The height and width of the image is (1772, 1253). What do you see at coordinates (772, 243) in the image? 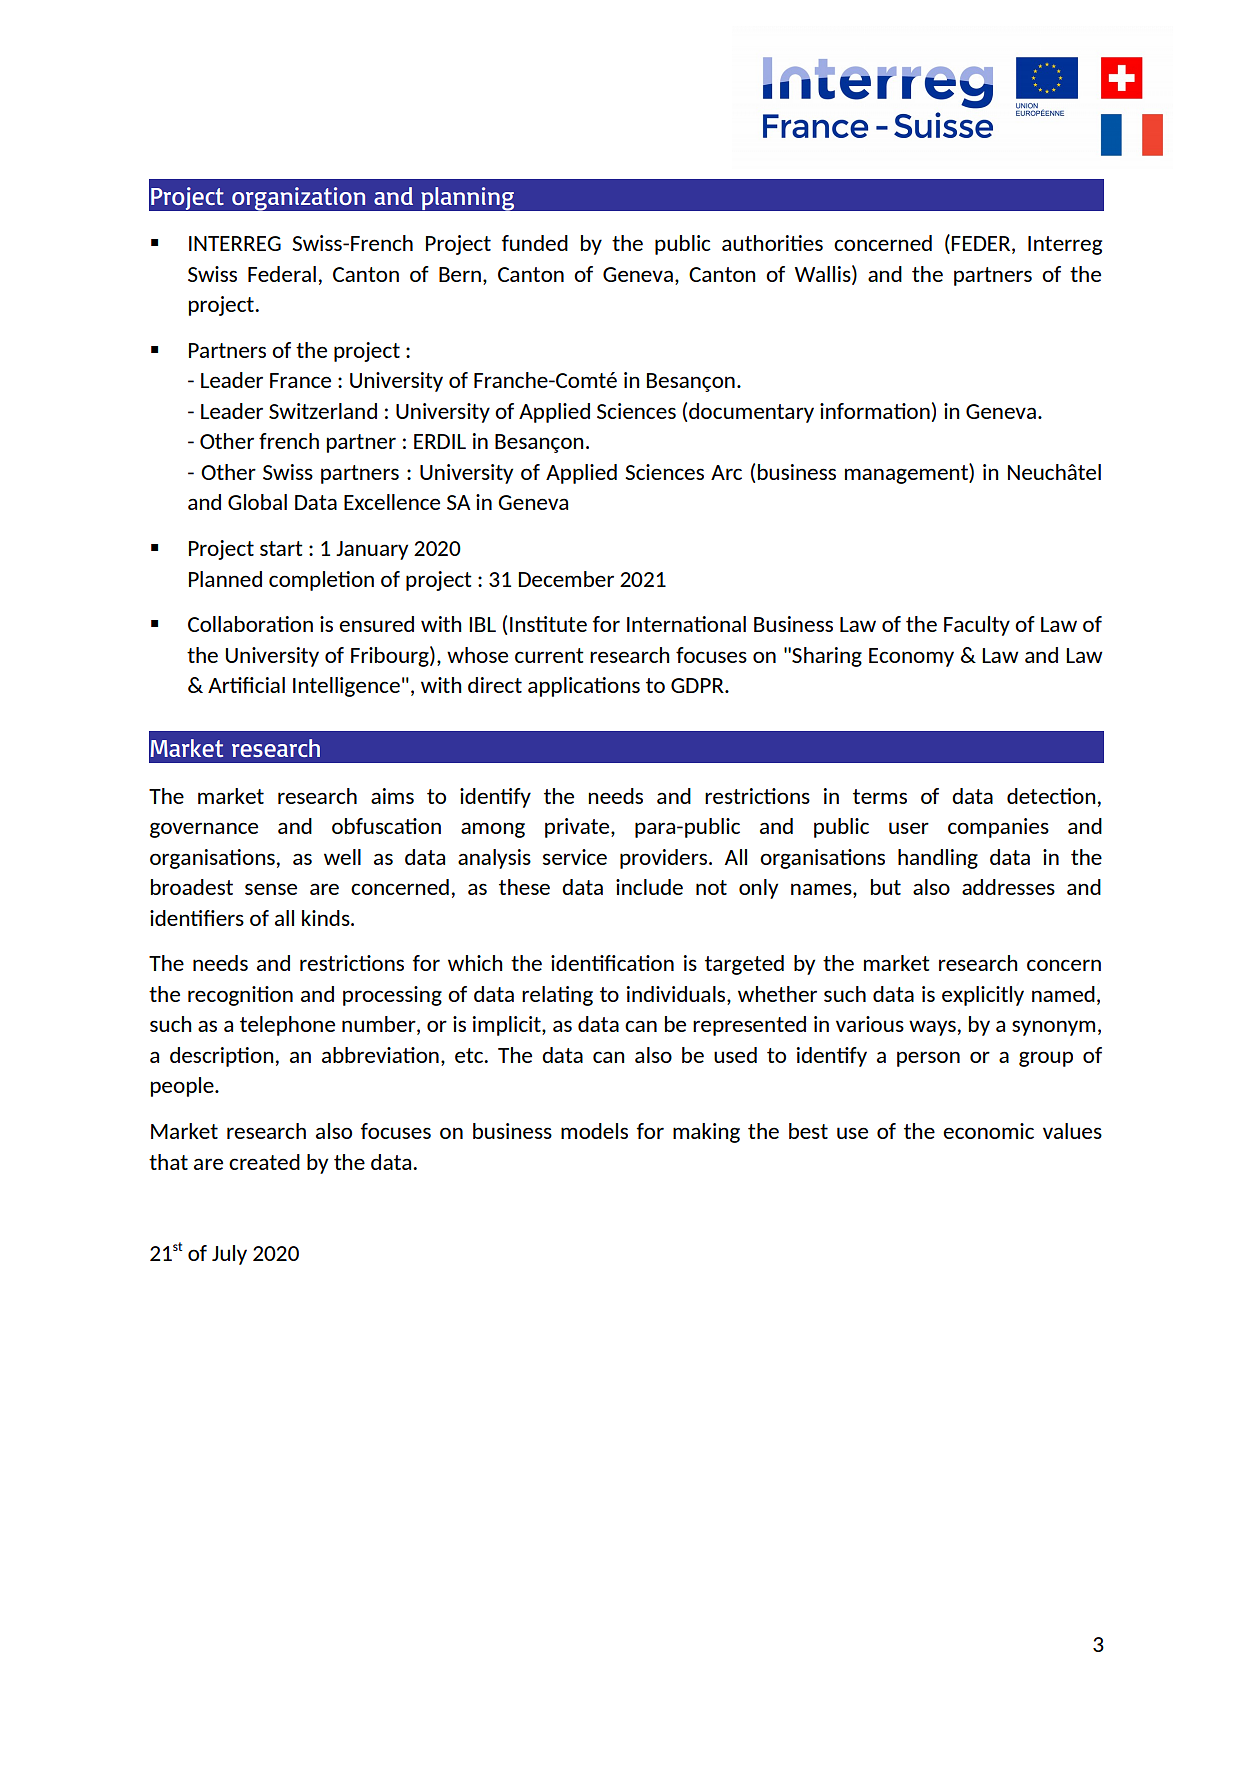
I see `authorities` at bounding box center [772, 243].
